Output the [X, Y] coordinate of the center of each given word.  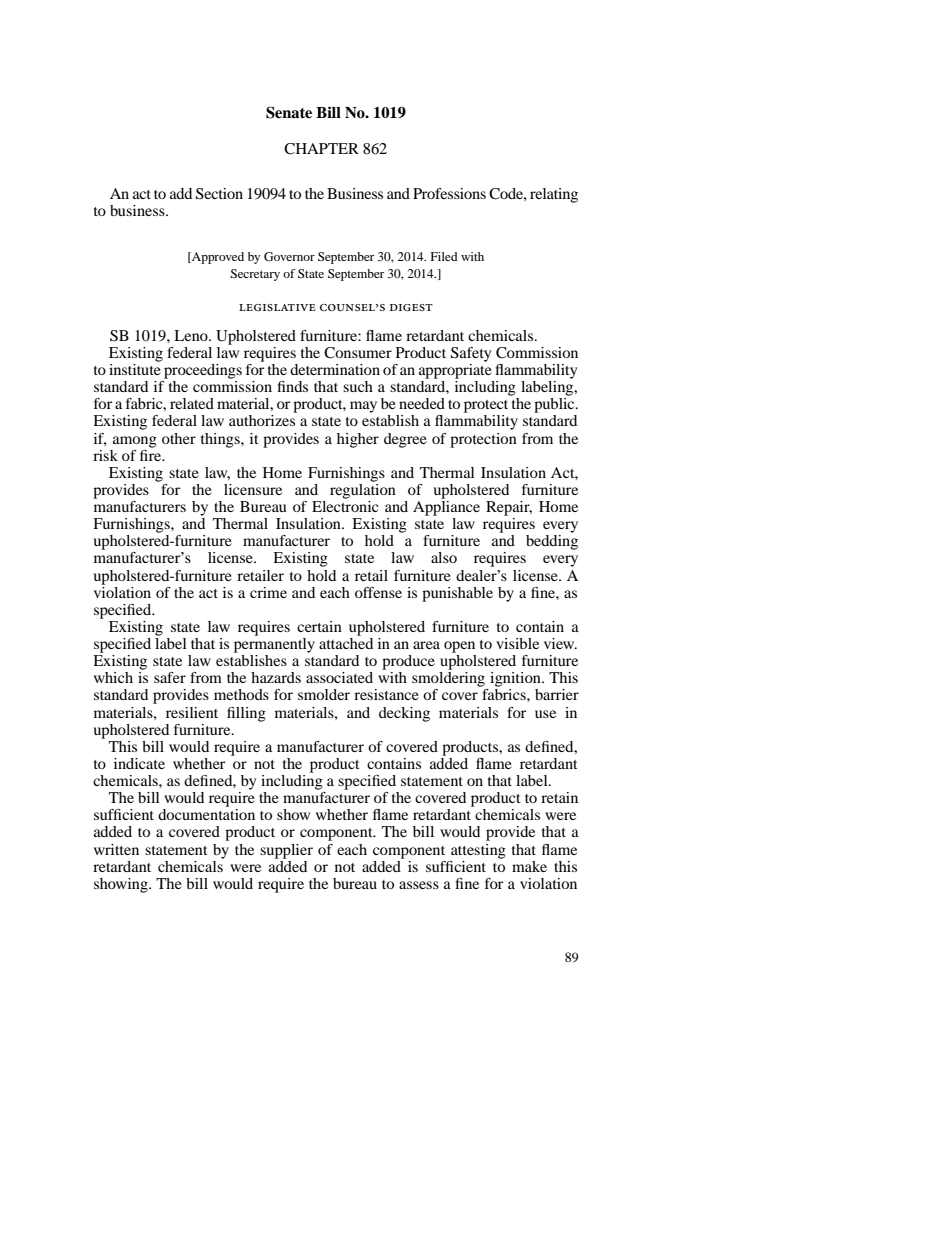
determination [335, 369]
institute [135, 368]
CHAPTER [321, 149]
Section [219, 194]
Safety [471, 354]
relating [554, 195]
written [116, 849]
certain [319, 626]
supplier [286, 851]
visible [517, 643]
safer [170, 677]
